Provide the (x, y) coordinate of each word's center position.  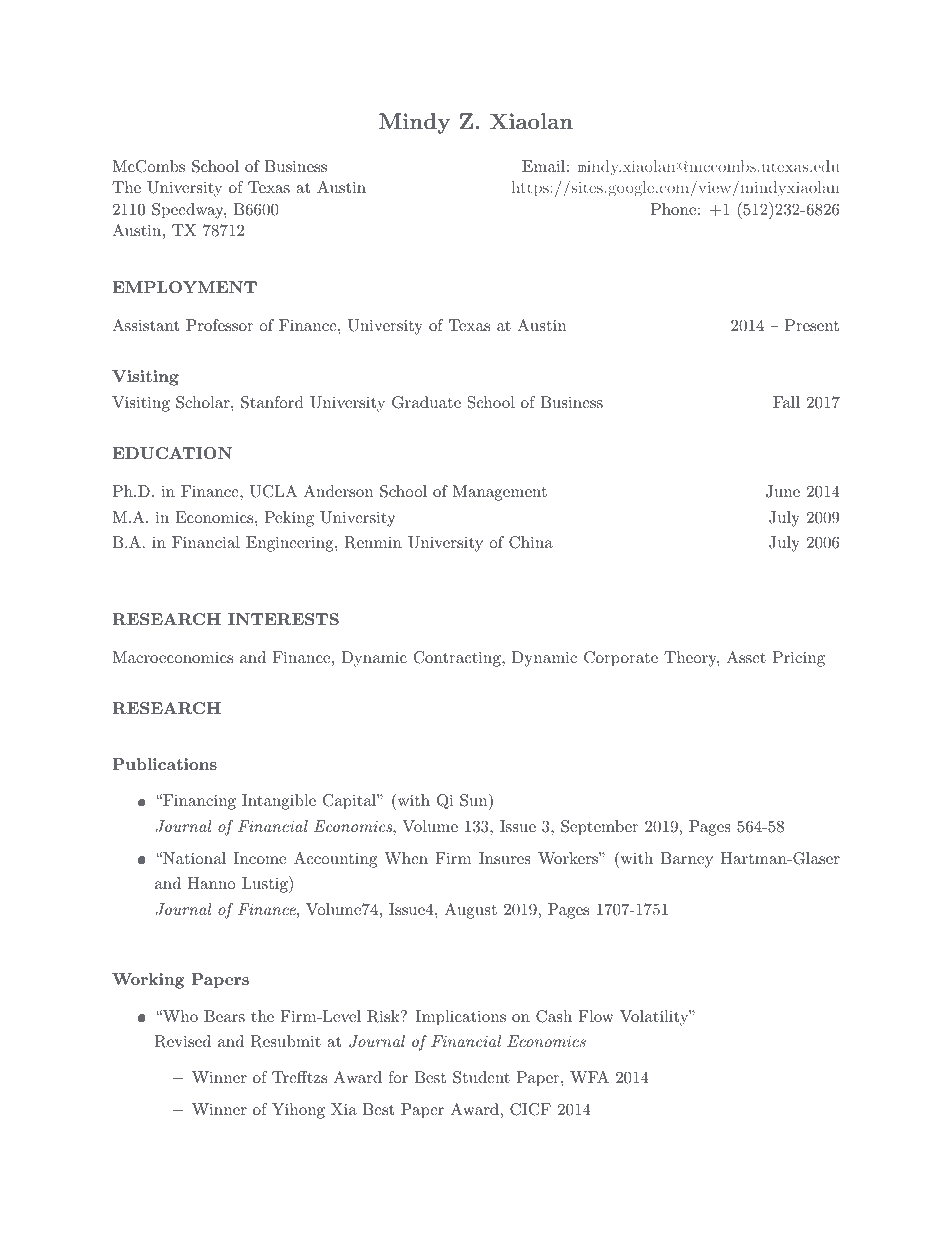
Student (481, 1077)
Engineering (291, 544)
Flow (596, 1016)
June (783, 491)
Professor (219, 325)
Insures (505, 858)
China (531, 542)
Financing (198, 802)
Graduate (426, 402)
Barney (687, 860)
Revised (183, 1041)
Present (812, 325)
